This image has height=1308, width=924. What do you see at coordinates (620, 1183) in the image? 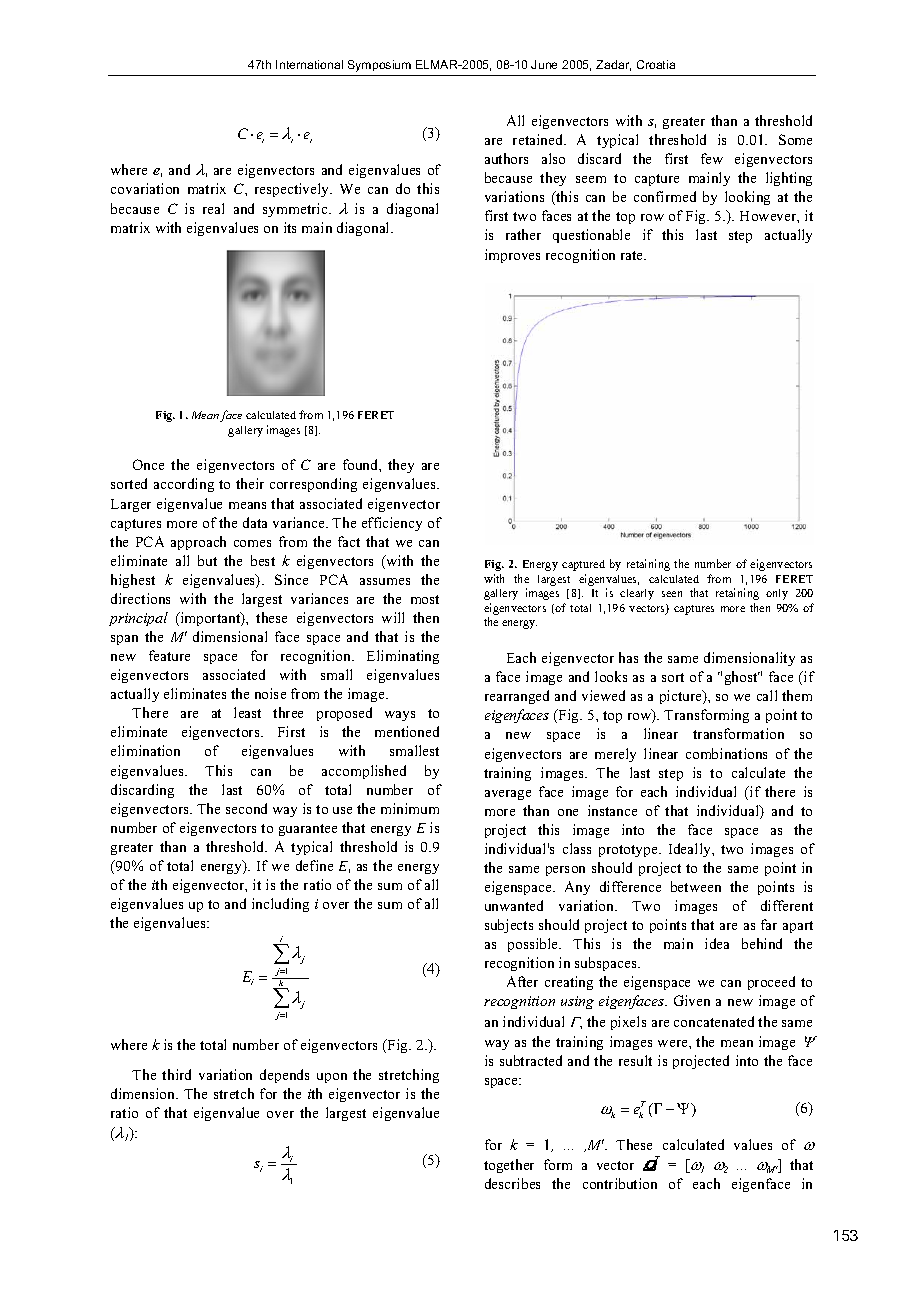
I see `contribution` at bounding box center [620, 1183].
